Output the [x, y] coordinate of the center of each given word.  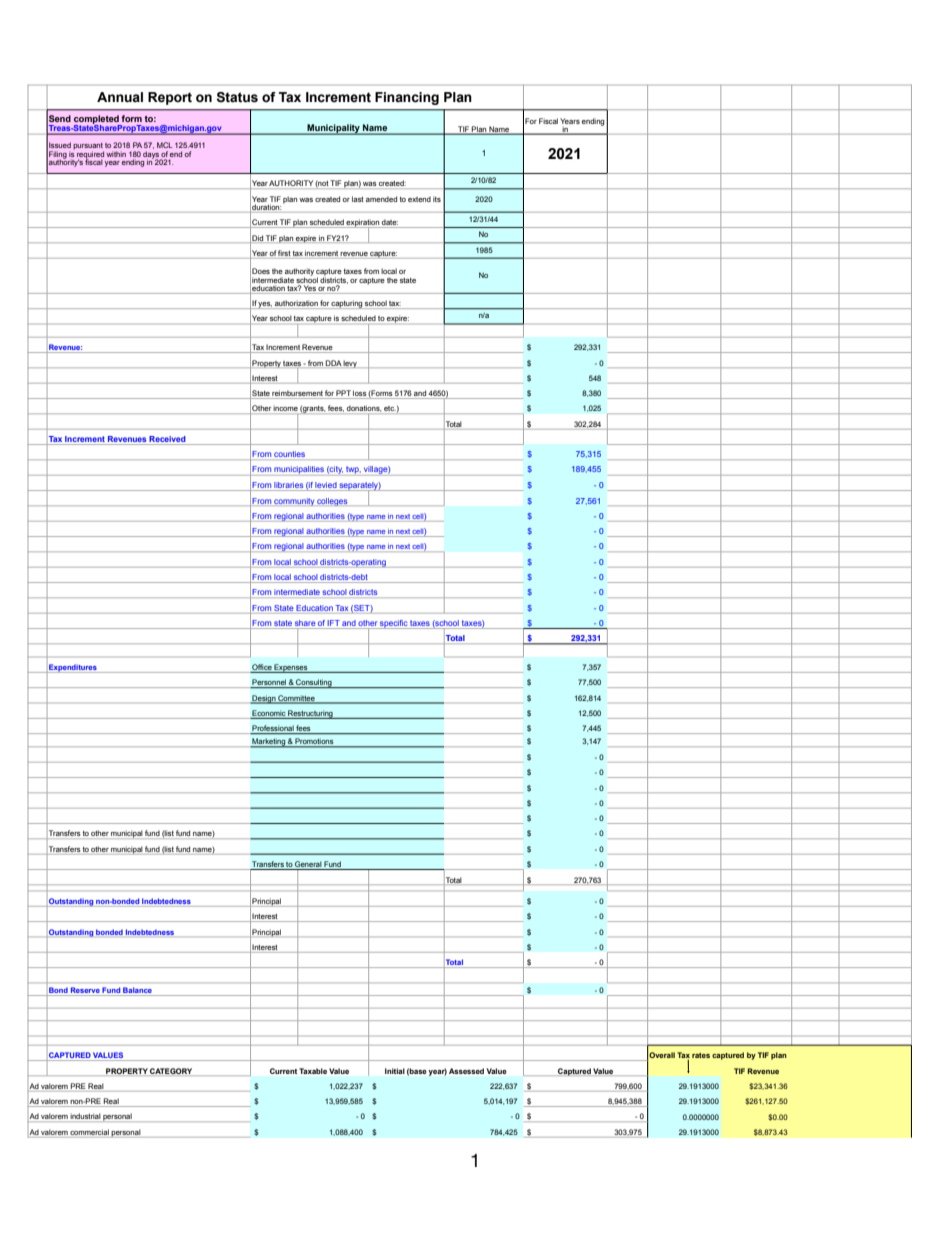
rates [701, 1055]
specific [393, 624]
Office [262, 668]
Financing [407, 98]
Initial [395, 1071]
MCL [165, 145]
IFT [333, 623]
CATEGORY [172, 1072]
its [437, 199]
